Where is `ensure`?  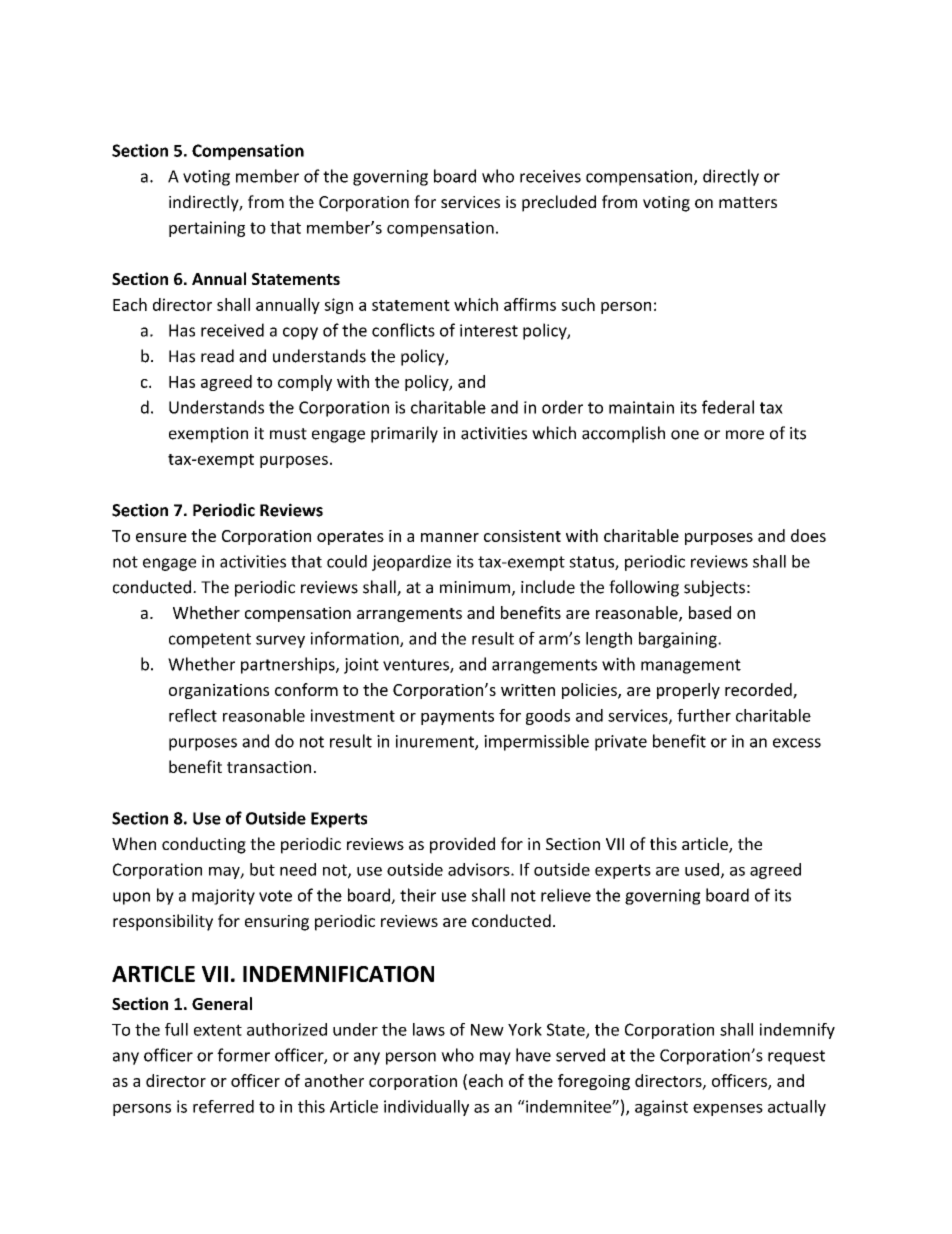 ensure is located at coordinates (161, 537).
